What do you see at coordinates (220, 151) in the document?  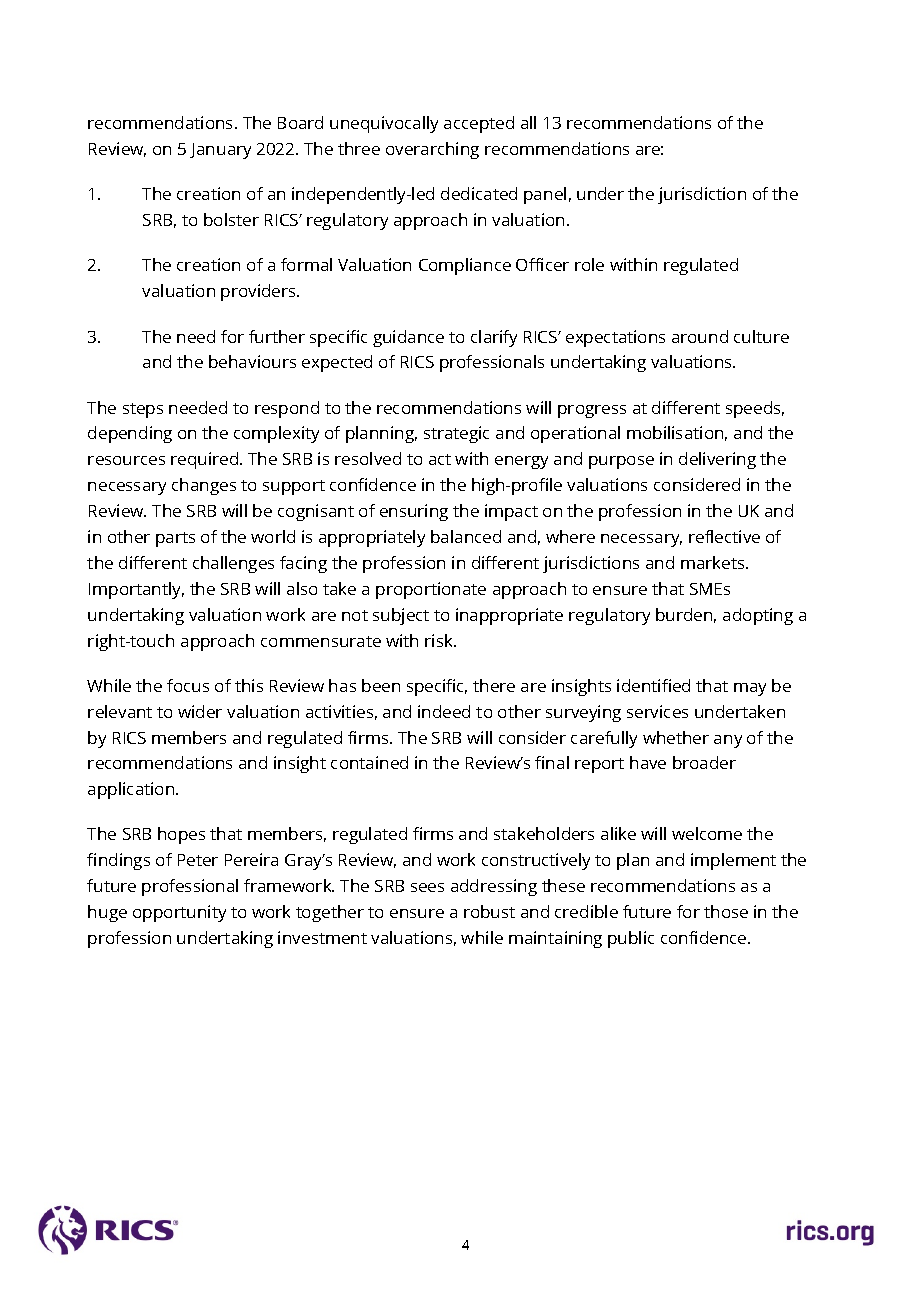 I see `January` at bounding box center [220, 151].
